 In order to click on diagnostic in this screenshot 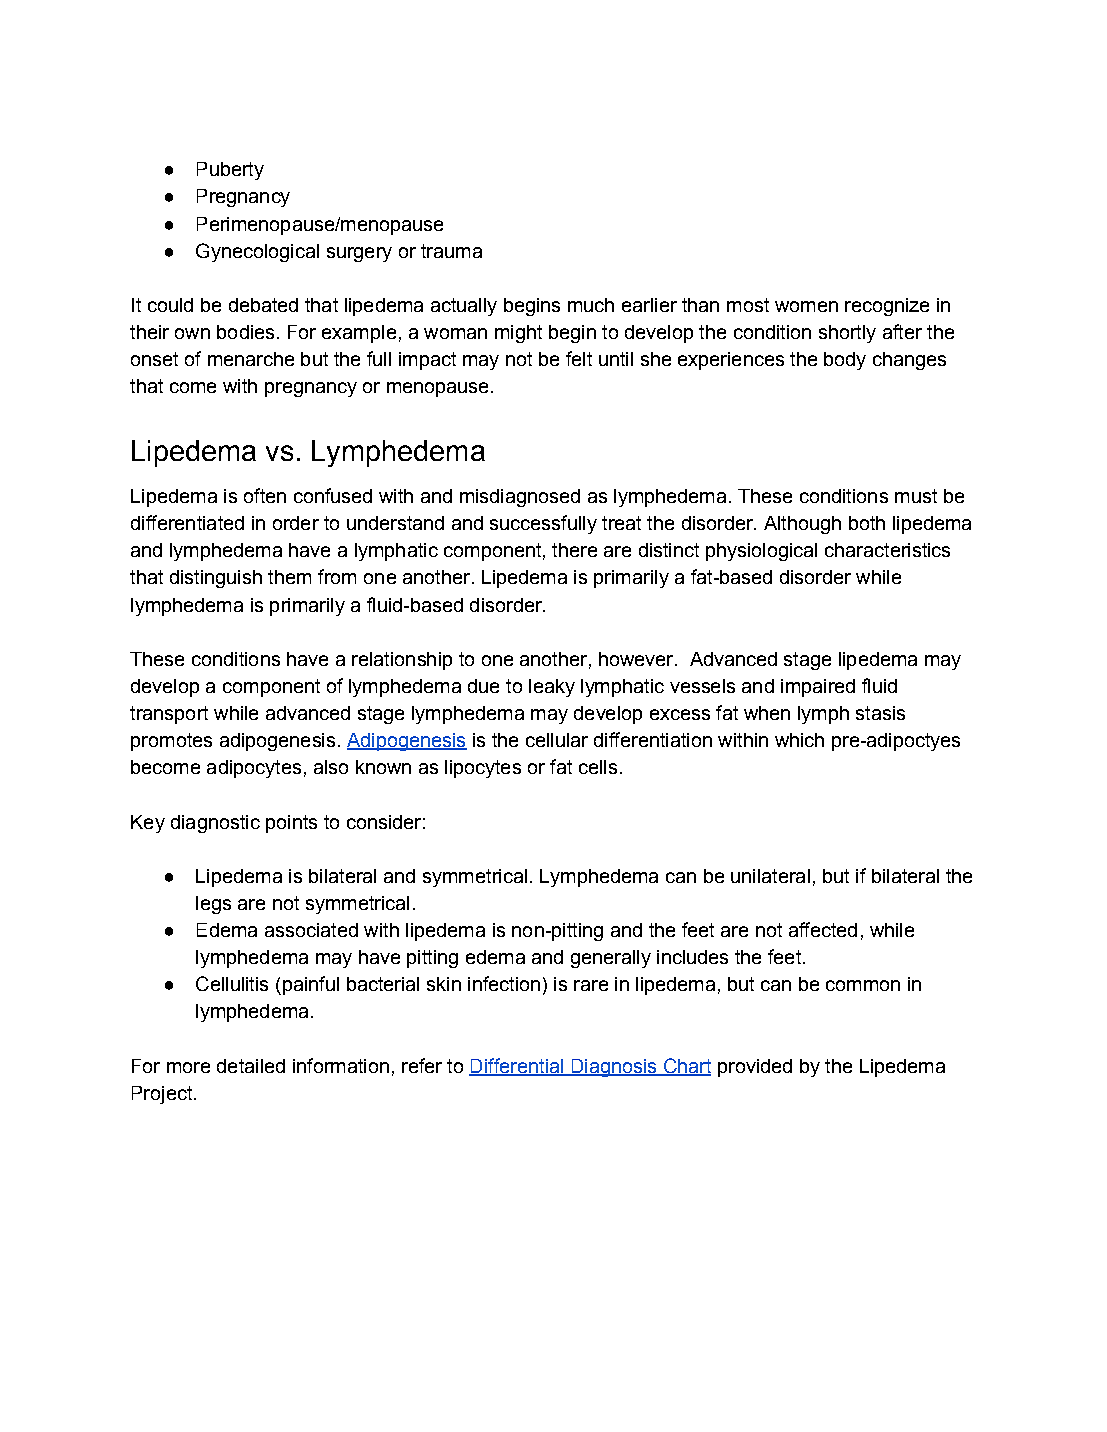, I will do `click(215, 824)`.
